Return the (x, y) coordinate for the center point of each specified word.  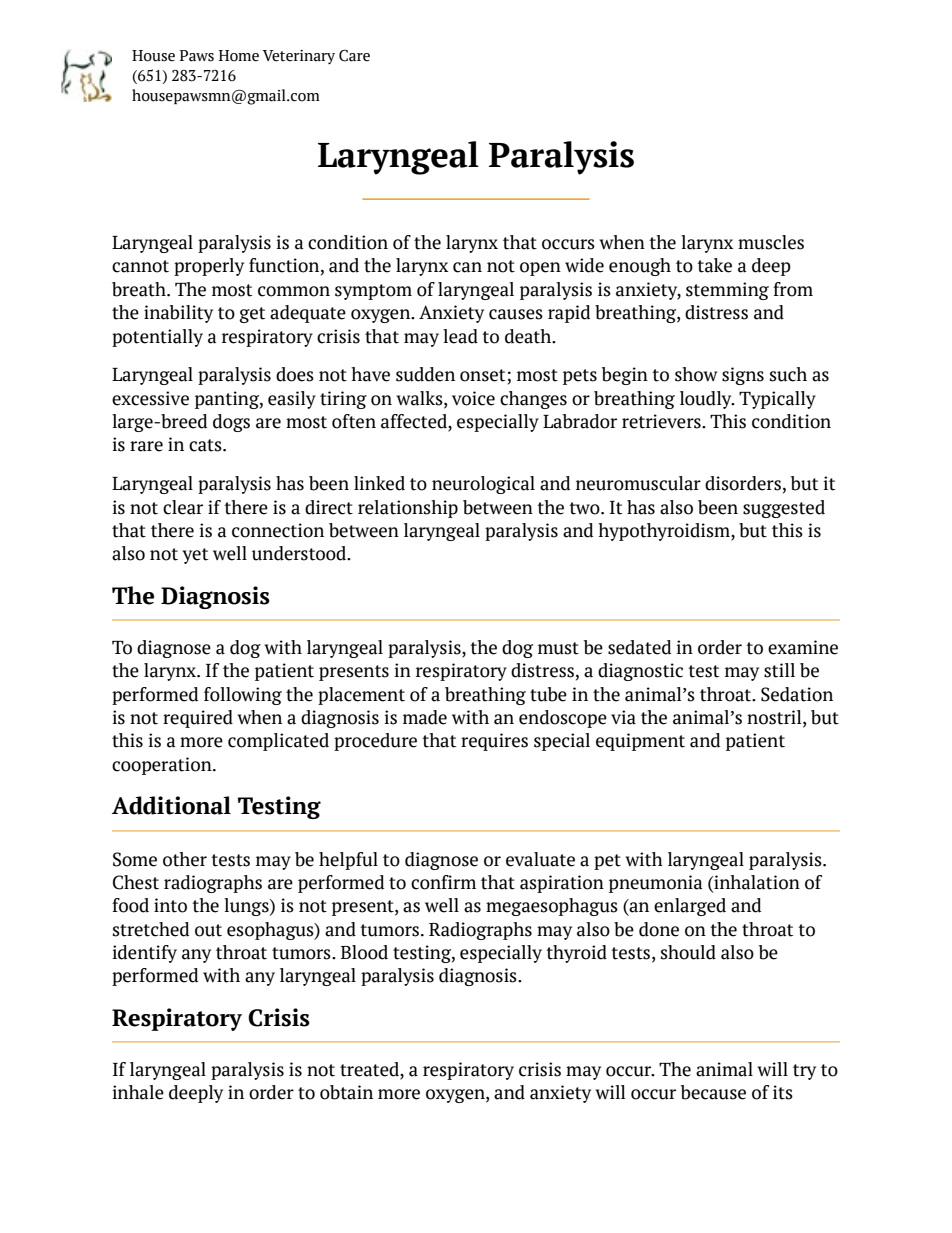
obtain (346, 1092)
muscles (771, 242)
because (713, 1092)
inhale (138, 1092)
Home (239, 56)
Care (354, 56)
